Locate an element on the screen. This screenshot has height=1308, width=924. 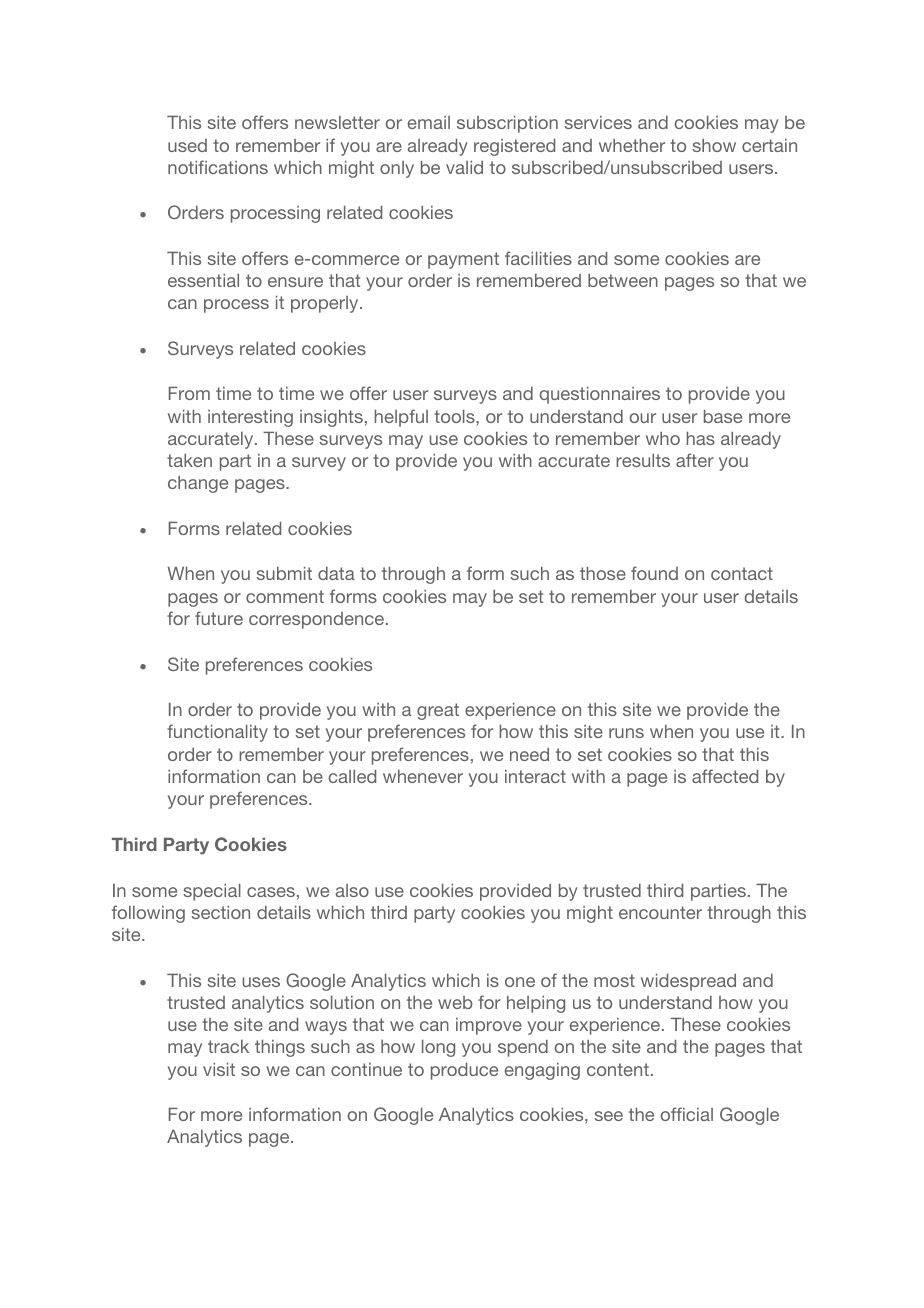
tools is located at coordinates (455, 416).
